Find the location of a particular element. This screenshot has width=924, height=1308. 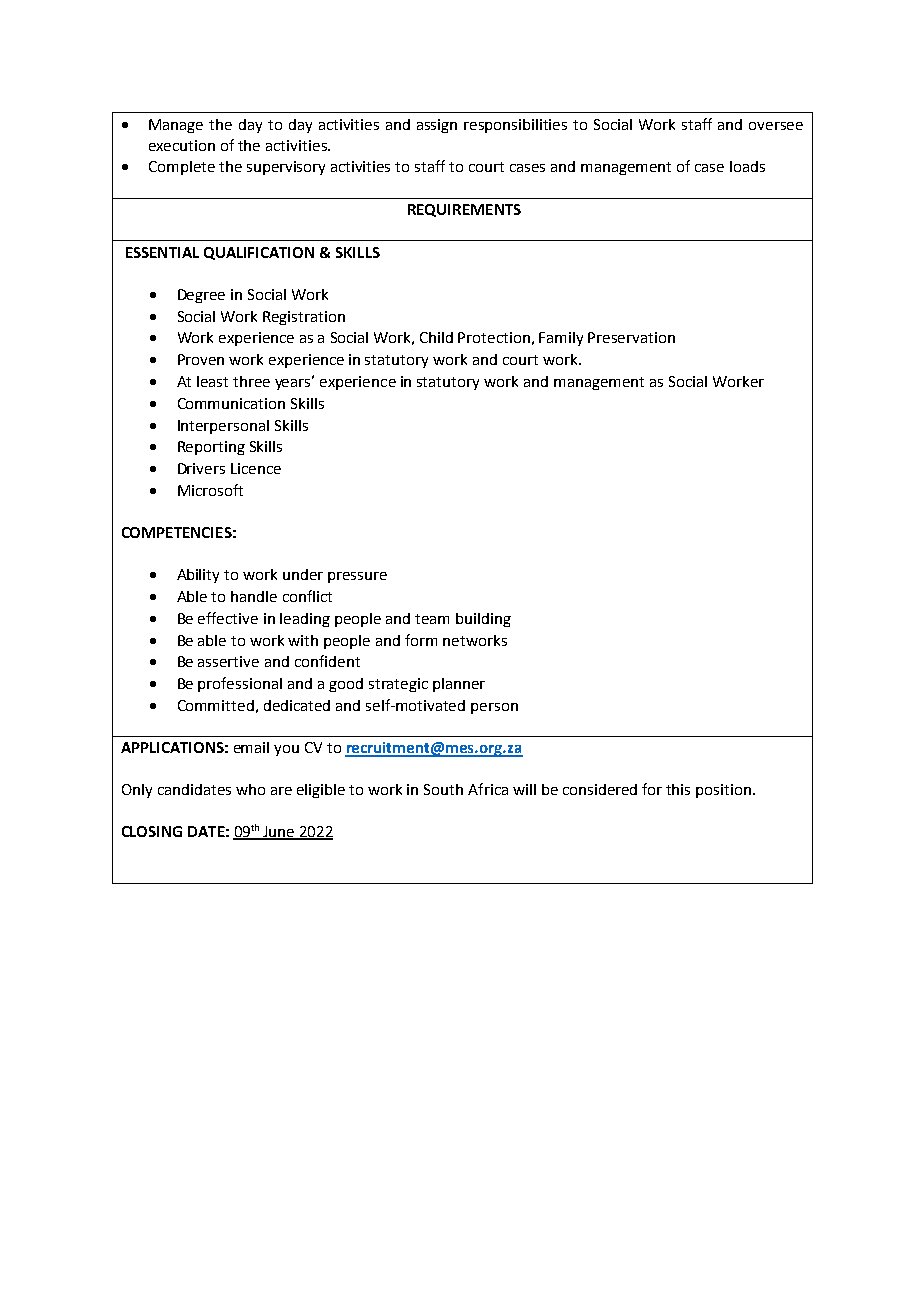

Licence is located at coordinates (256, 468).
